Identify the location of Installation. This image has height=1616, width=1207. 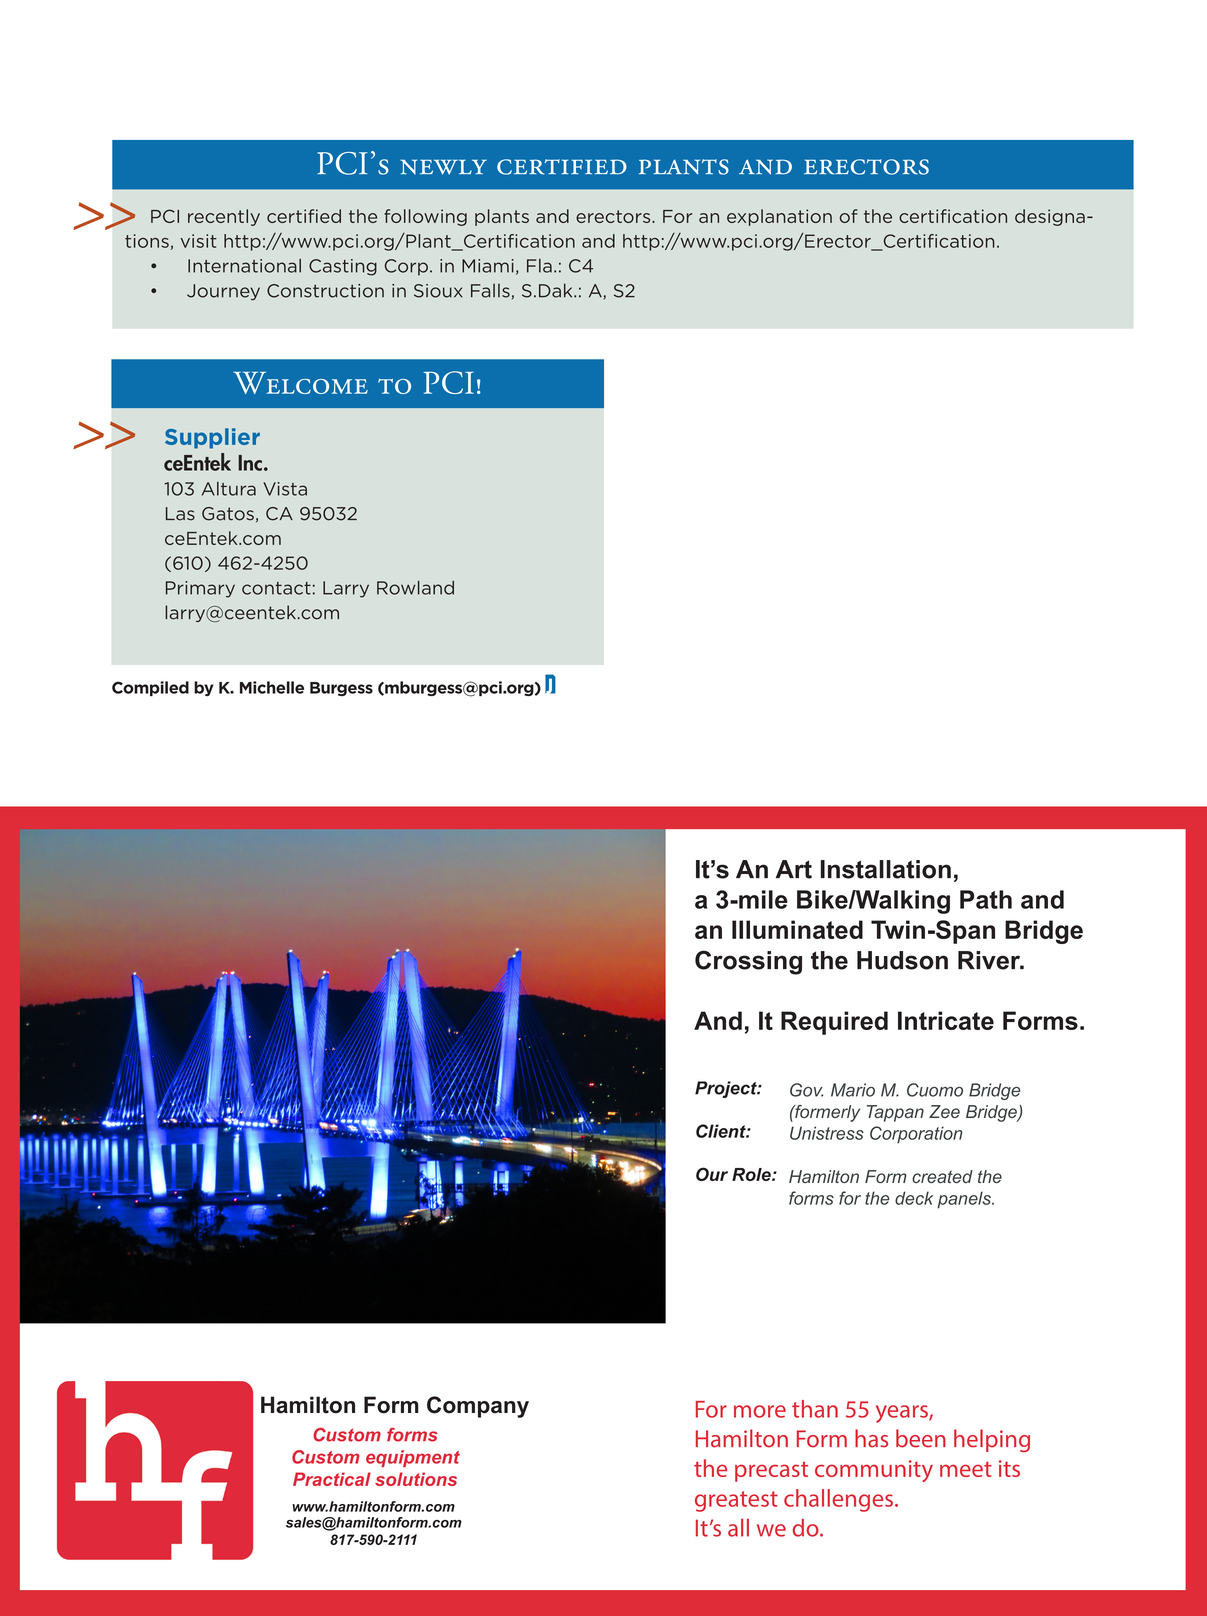
(886, 869).
